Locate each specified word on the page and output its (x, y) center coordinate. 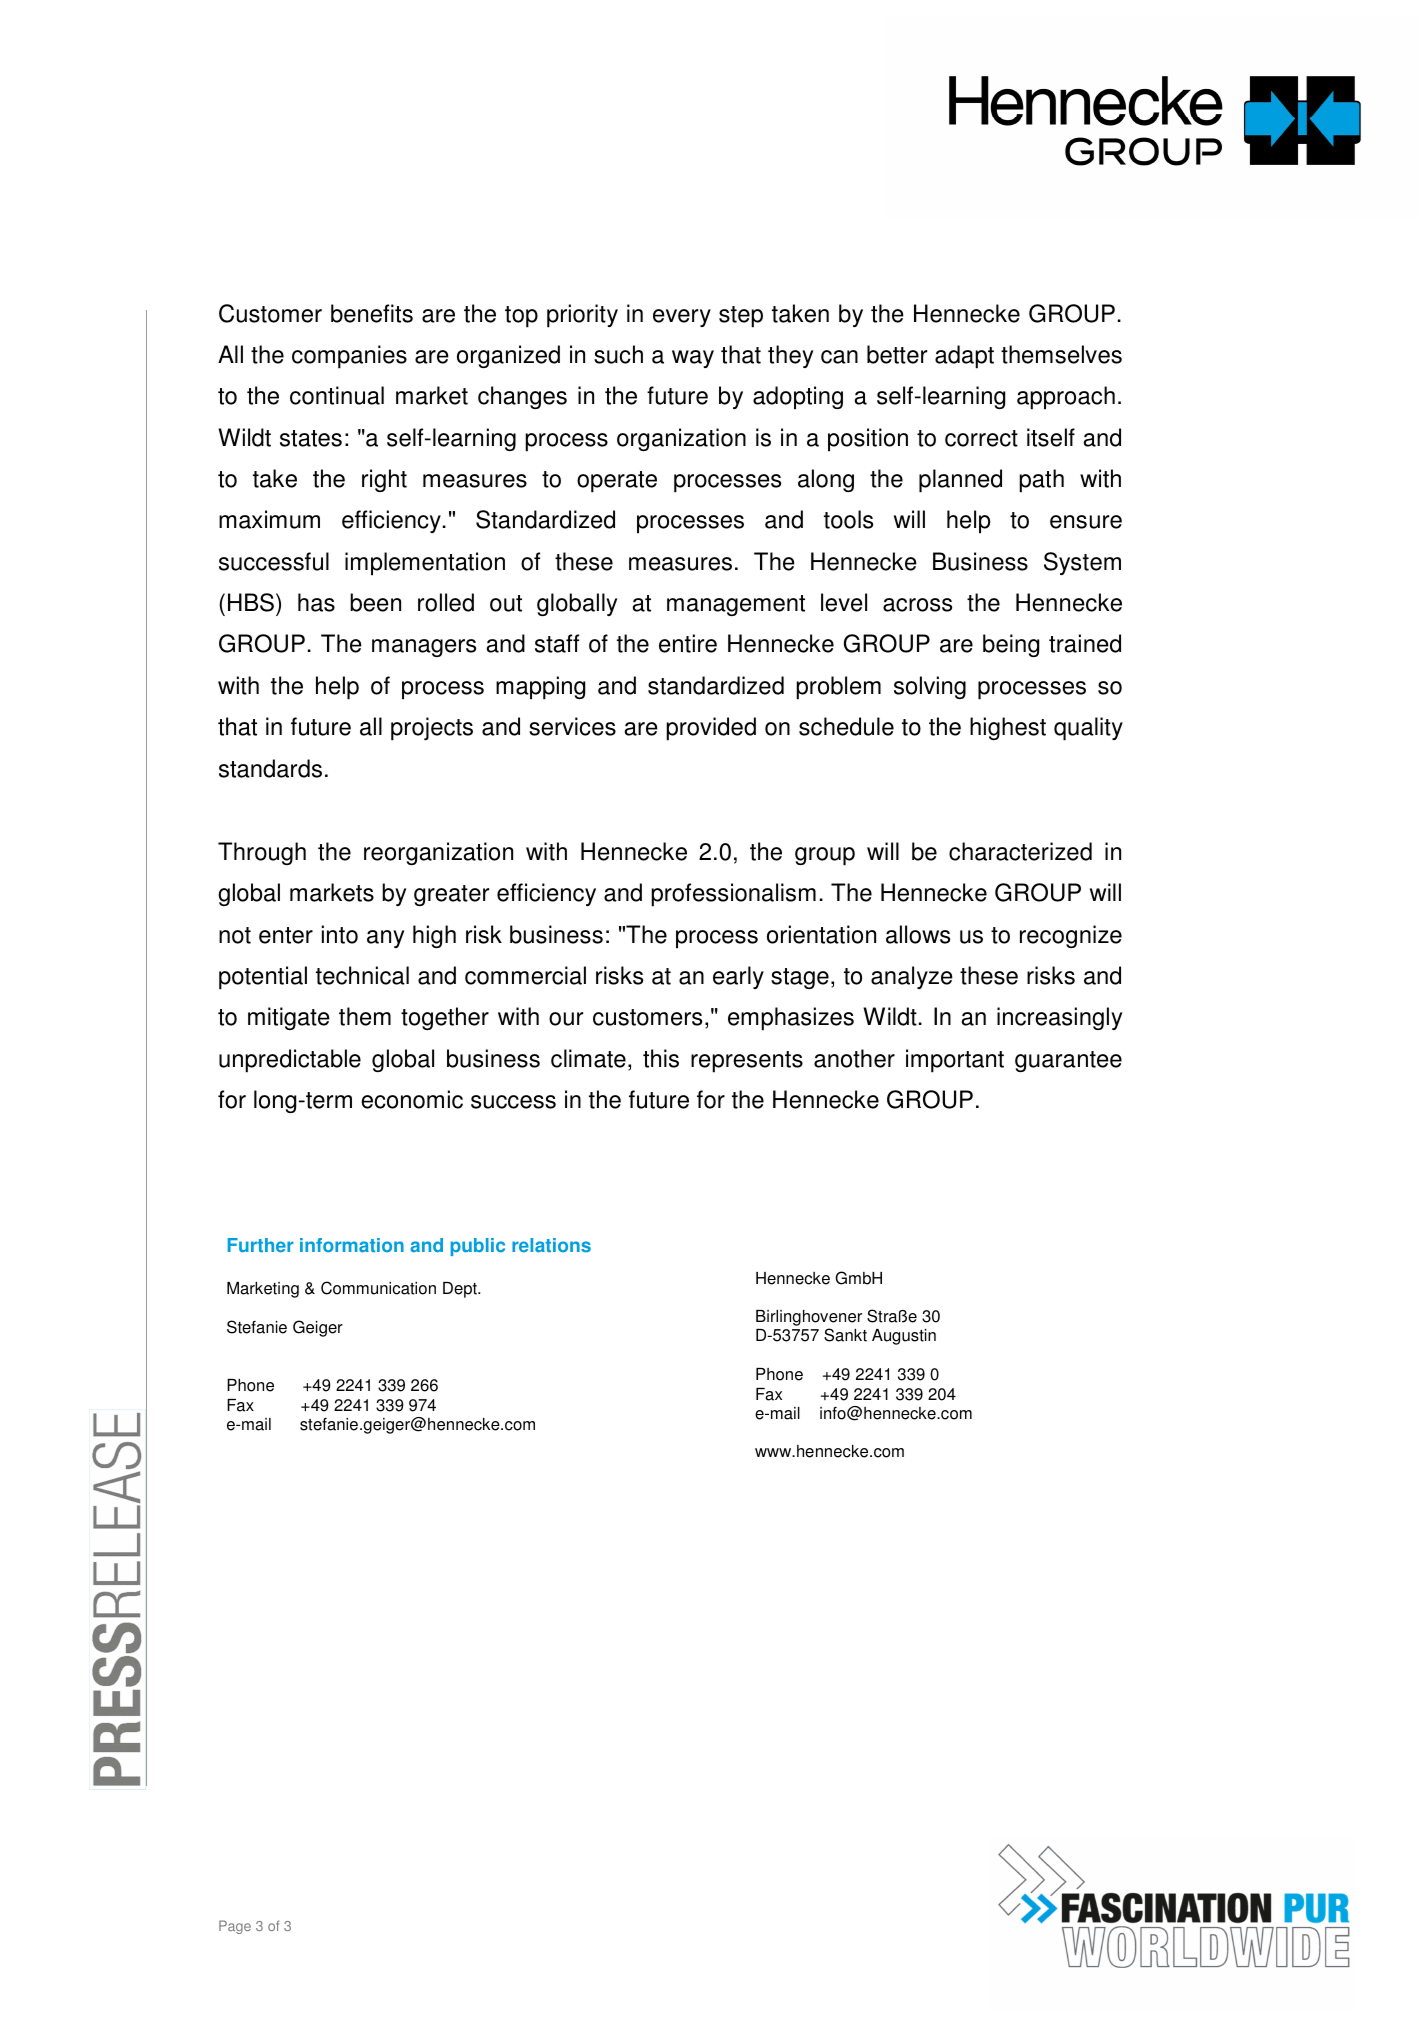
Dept (461, 1290)
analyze (912, 977)
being (1011, 645)
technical (362, 975)
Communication (378, 1288)
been (375, 602)
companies (349, 357)
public (478, 1247)
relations (551, 1245)
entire (688, 643)
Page (235, 1927)
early (738, 977)
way (693, 359)
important (955, 1061)
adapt (964, 357)
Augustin (904, 1337)
